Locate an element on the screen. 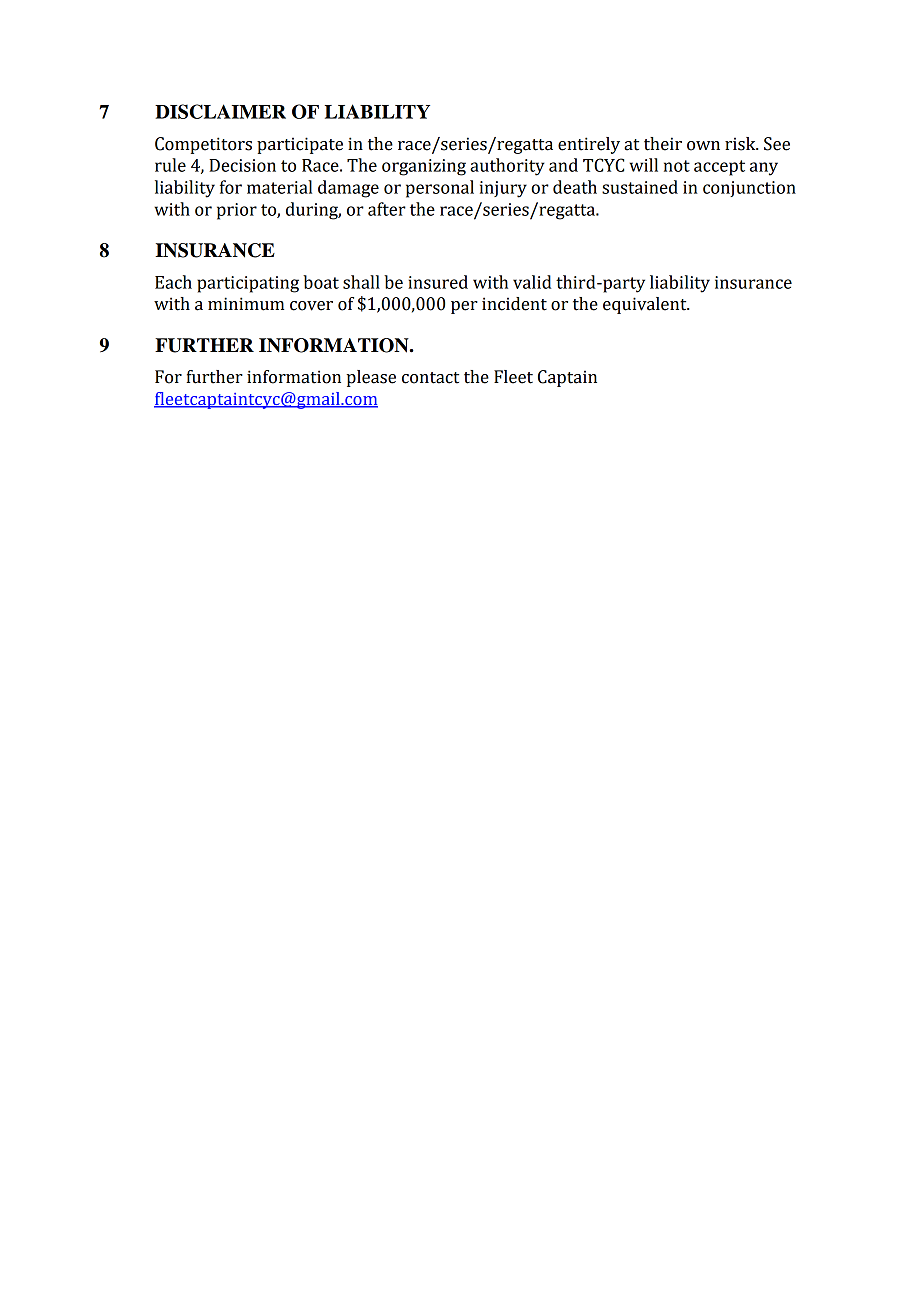  risk is located at coordinates (741, 144).
